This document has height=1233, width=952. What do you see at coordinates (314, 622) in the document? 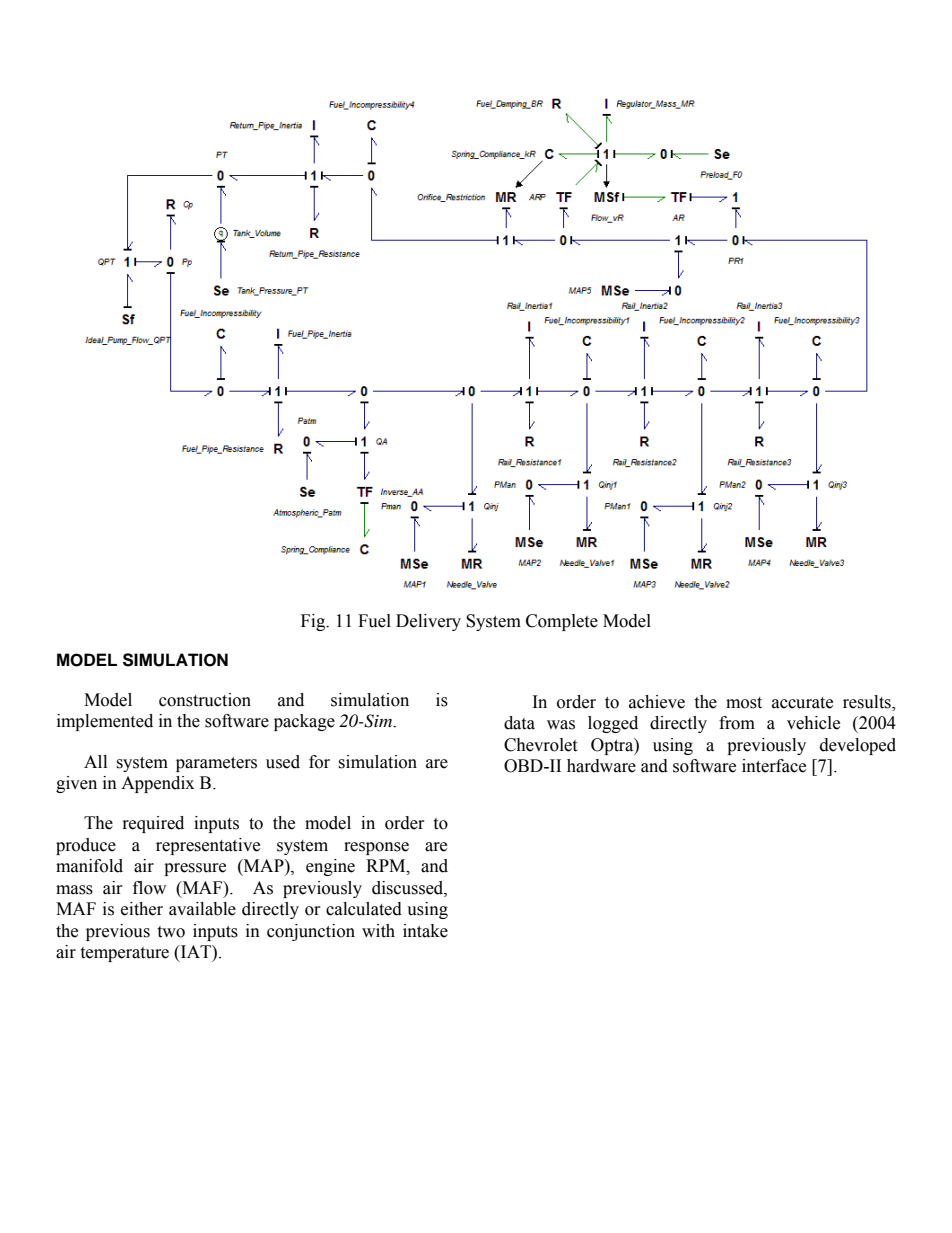
I see `Fig` at bounding box center [314, 622].
